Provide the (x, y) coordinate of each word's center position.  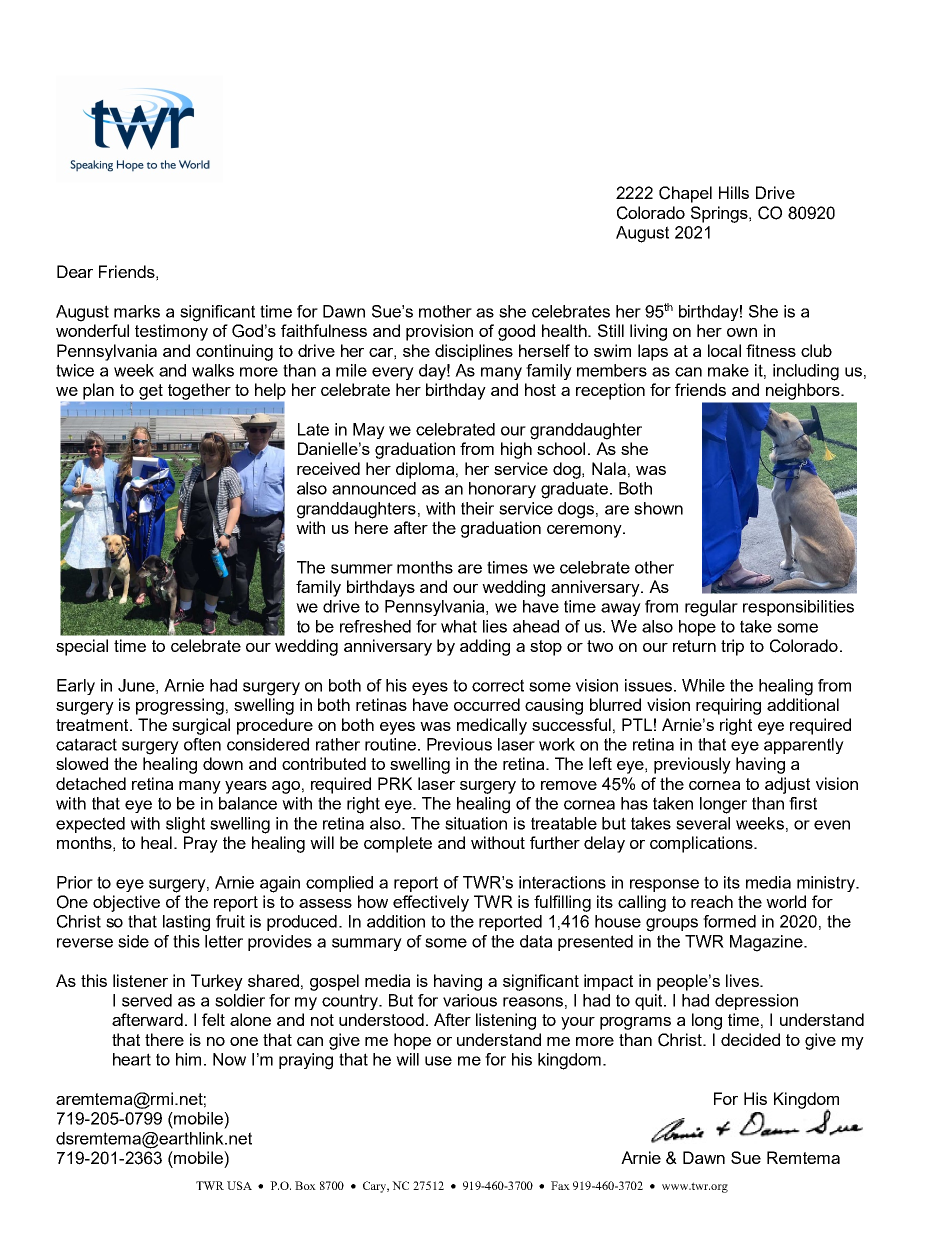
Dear (75, 271)
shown (658, 508)
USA (239, 1185)
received (328, 468)
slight (185, 825)
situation (476, 823)
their (477, 508)
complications (702, 844)
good (516, 332)
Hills (734, 192)
